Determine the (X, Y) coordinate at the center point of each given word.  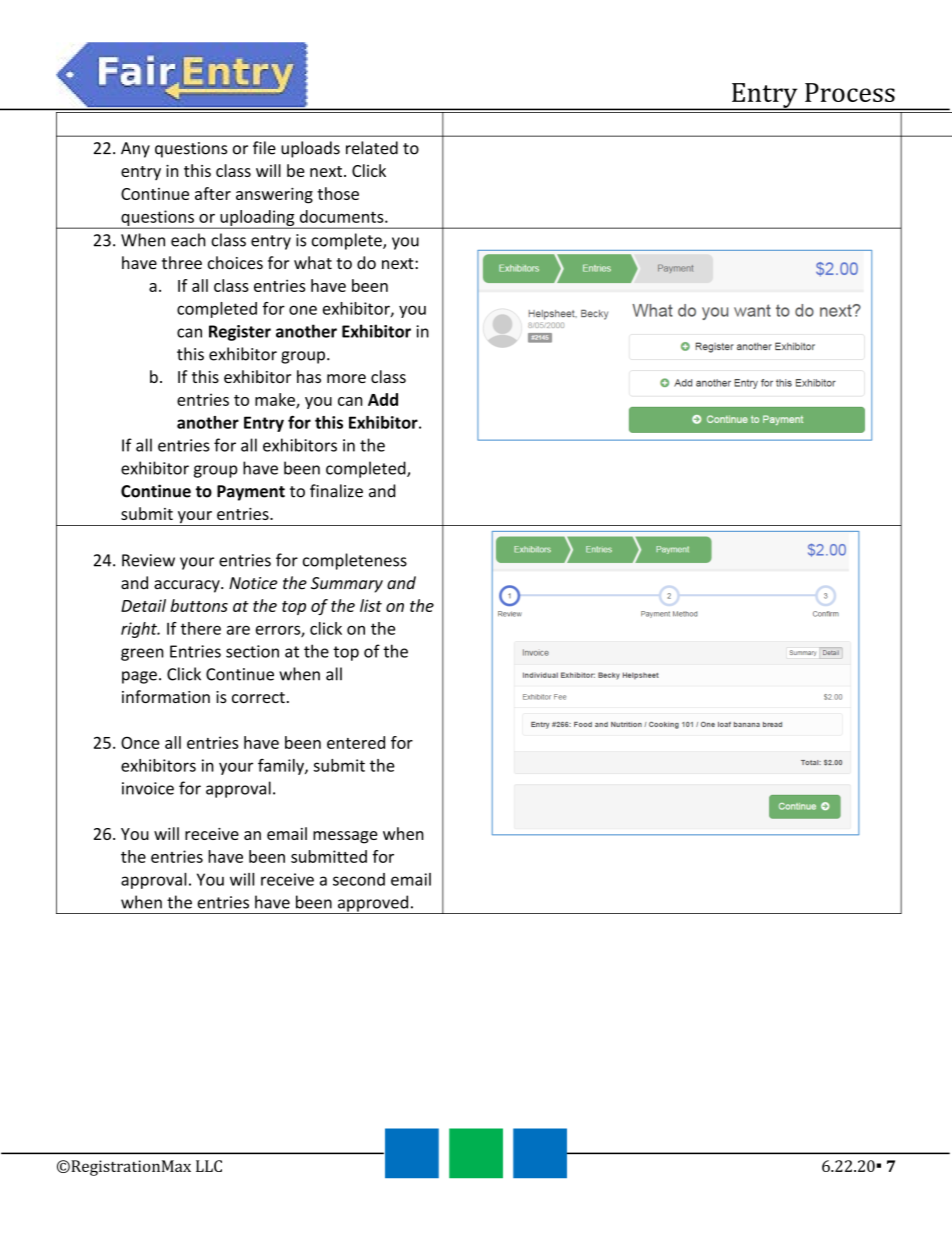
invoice (148, 788)
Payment (251, 493)
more (346, 378)
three (182, 262)
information (166, 696)
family (282, 767)
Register (240, 333)
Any (135, 150)
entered (356, 742)
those (338, 193)
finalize (336, 491)
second (359, 879)
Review (148, 560)
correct (258, 697)
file (264, 148)
